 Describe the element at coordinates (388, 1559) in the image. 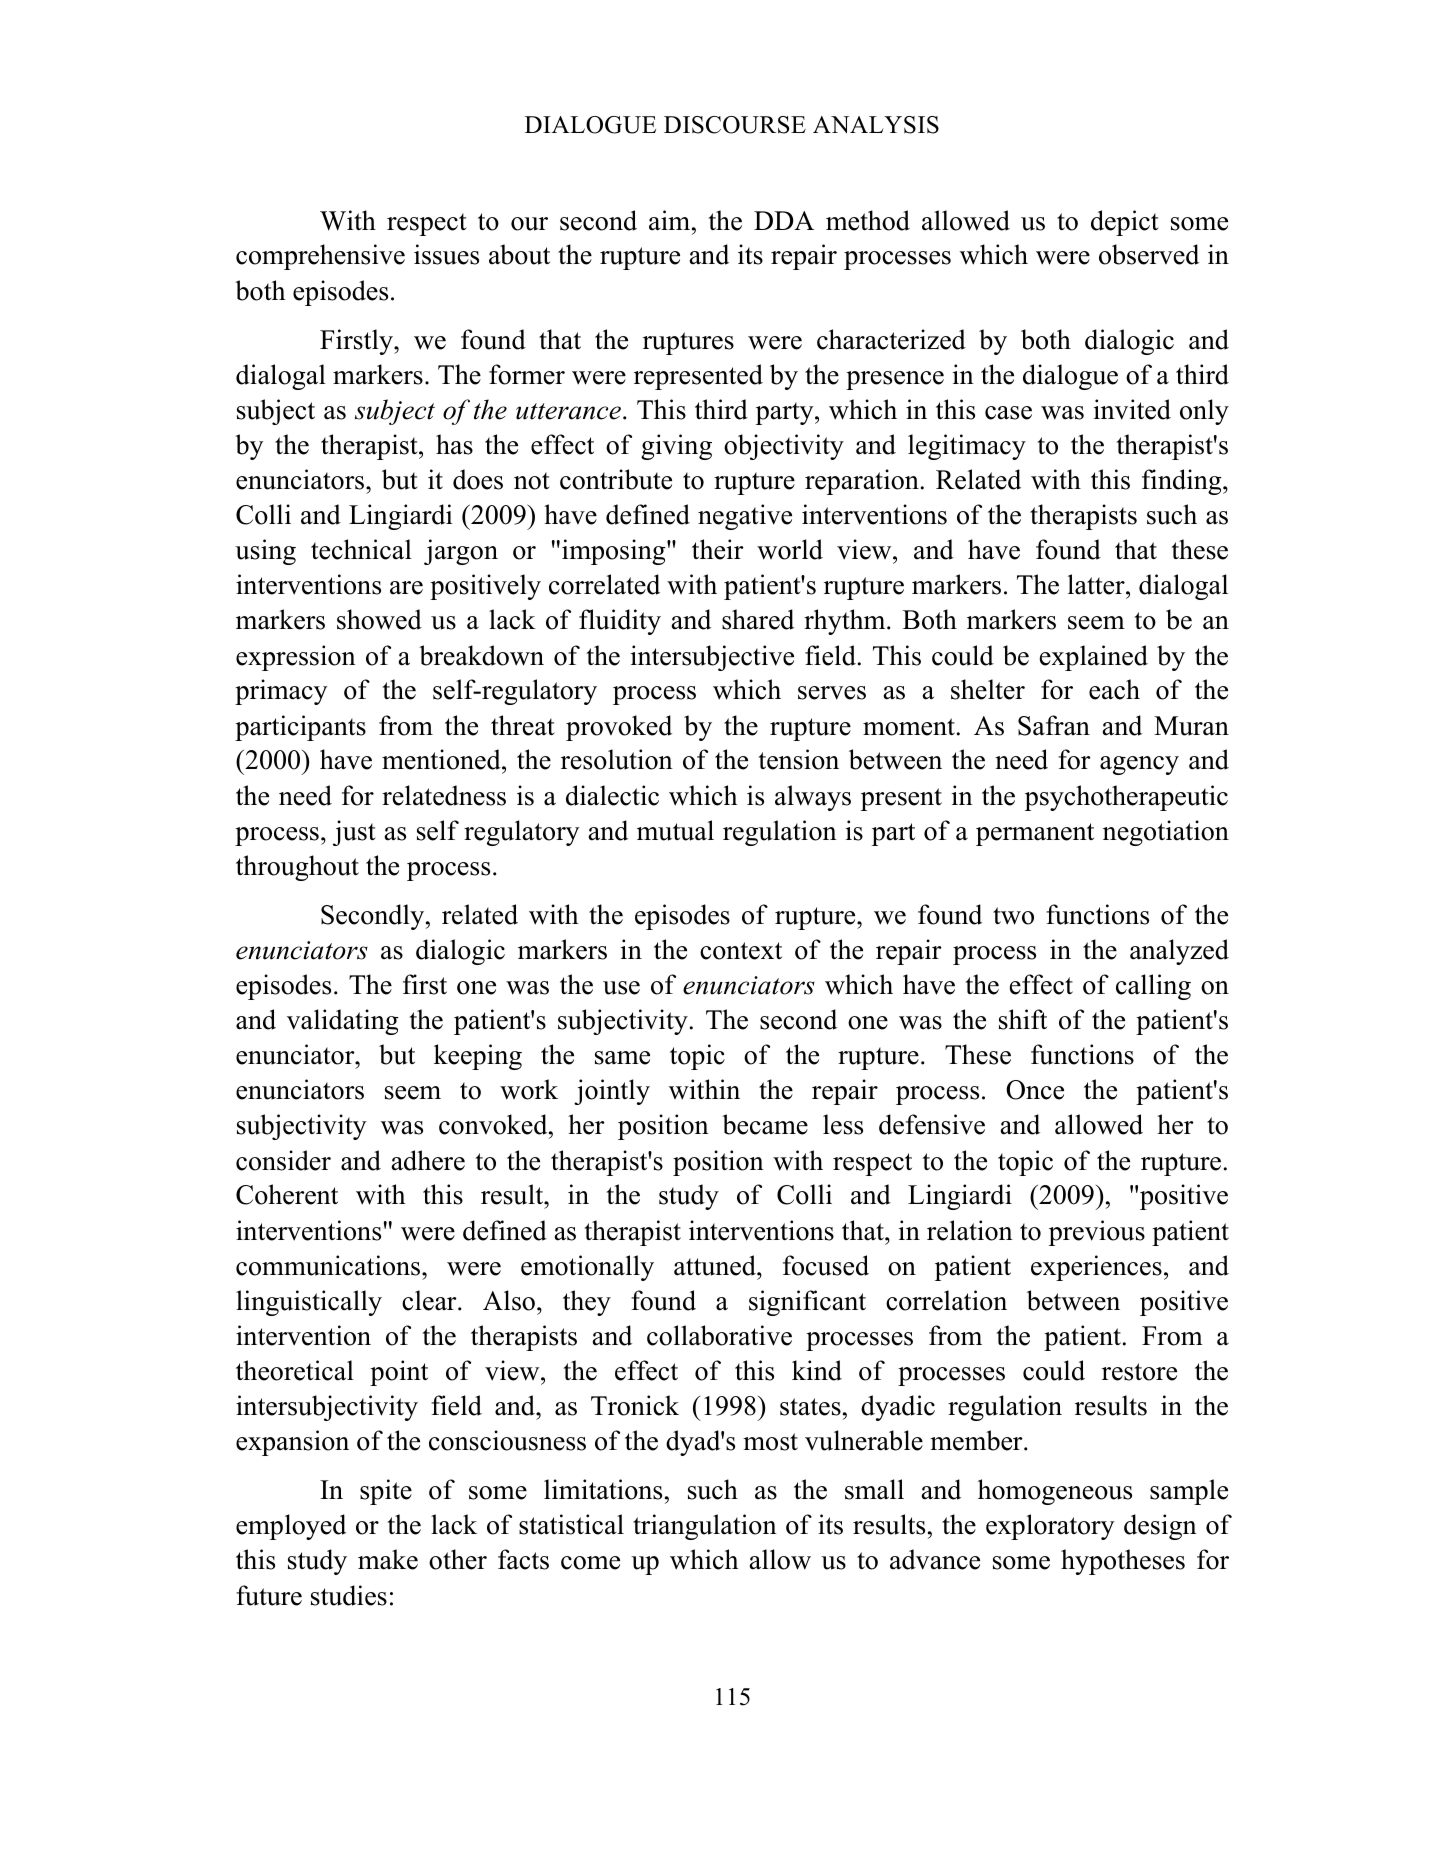

I see `make` at that location.
